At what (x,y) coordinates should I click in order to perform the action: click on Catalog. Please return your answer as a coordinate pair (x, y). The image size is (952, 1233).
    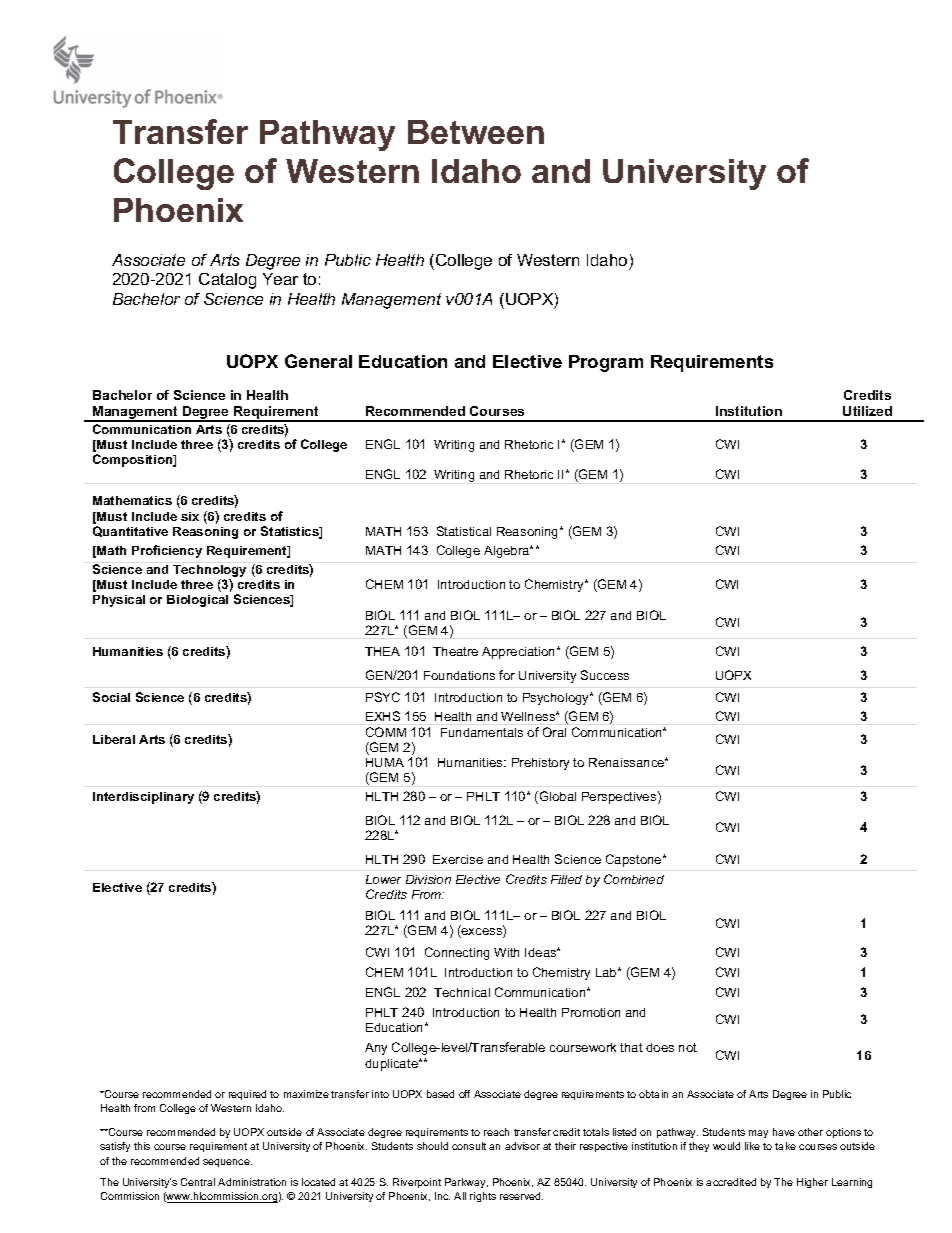
    Looking at the image, I should click on (227, 281).
